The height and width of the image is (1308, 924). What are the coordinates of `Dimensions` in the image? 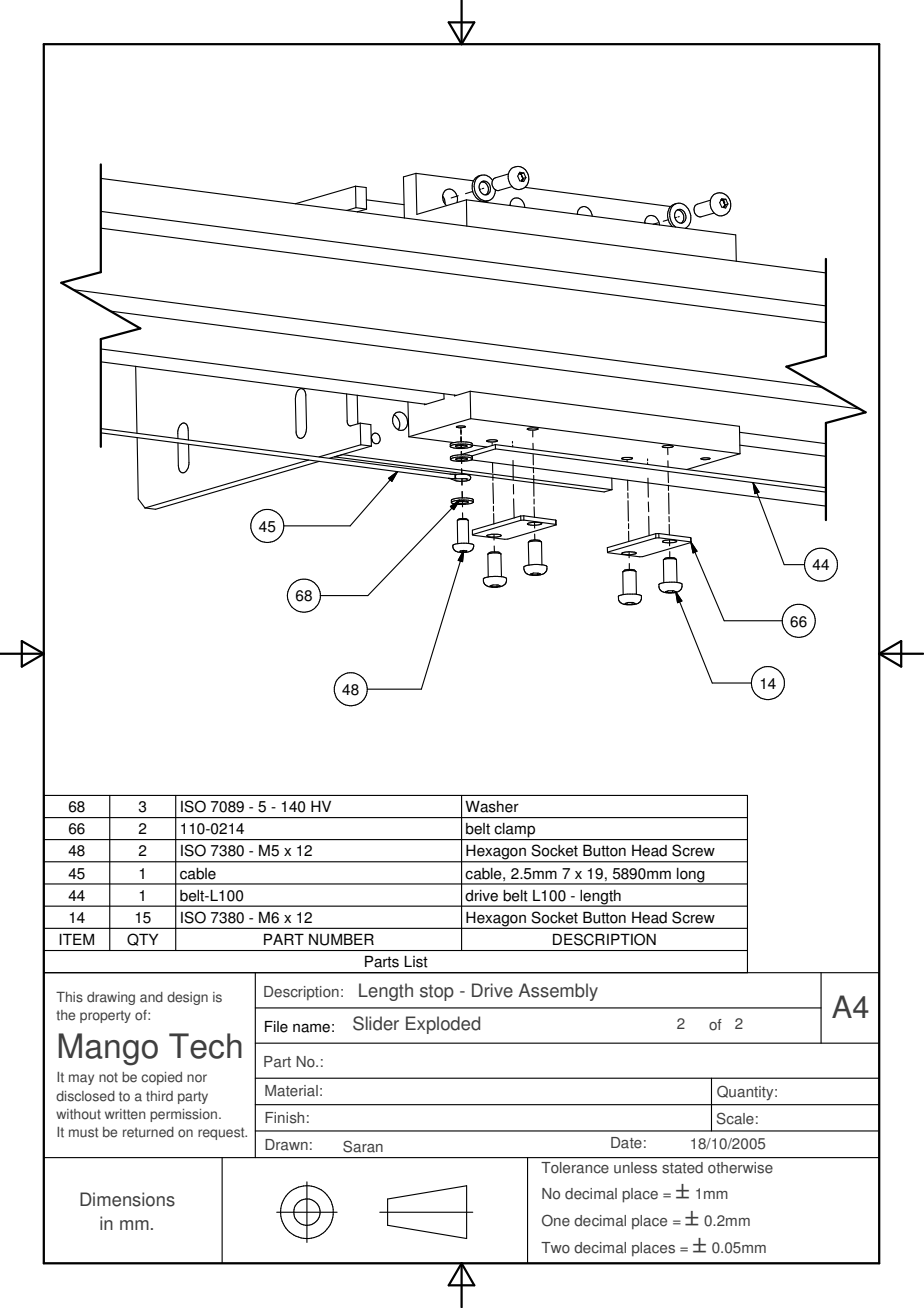 It's located at (127, 1199).
